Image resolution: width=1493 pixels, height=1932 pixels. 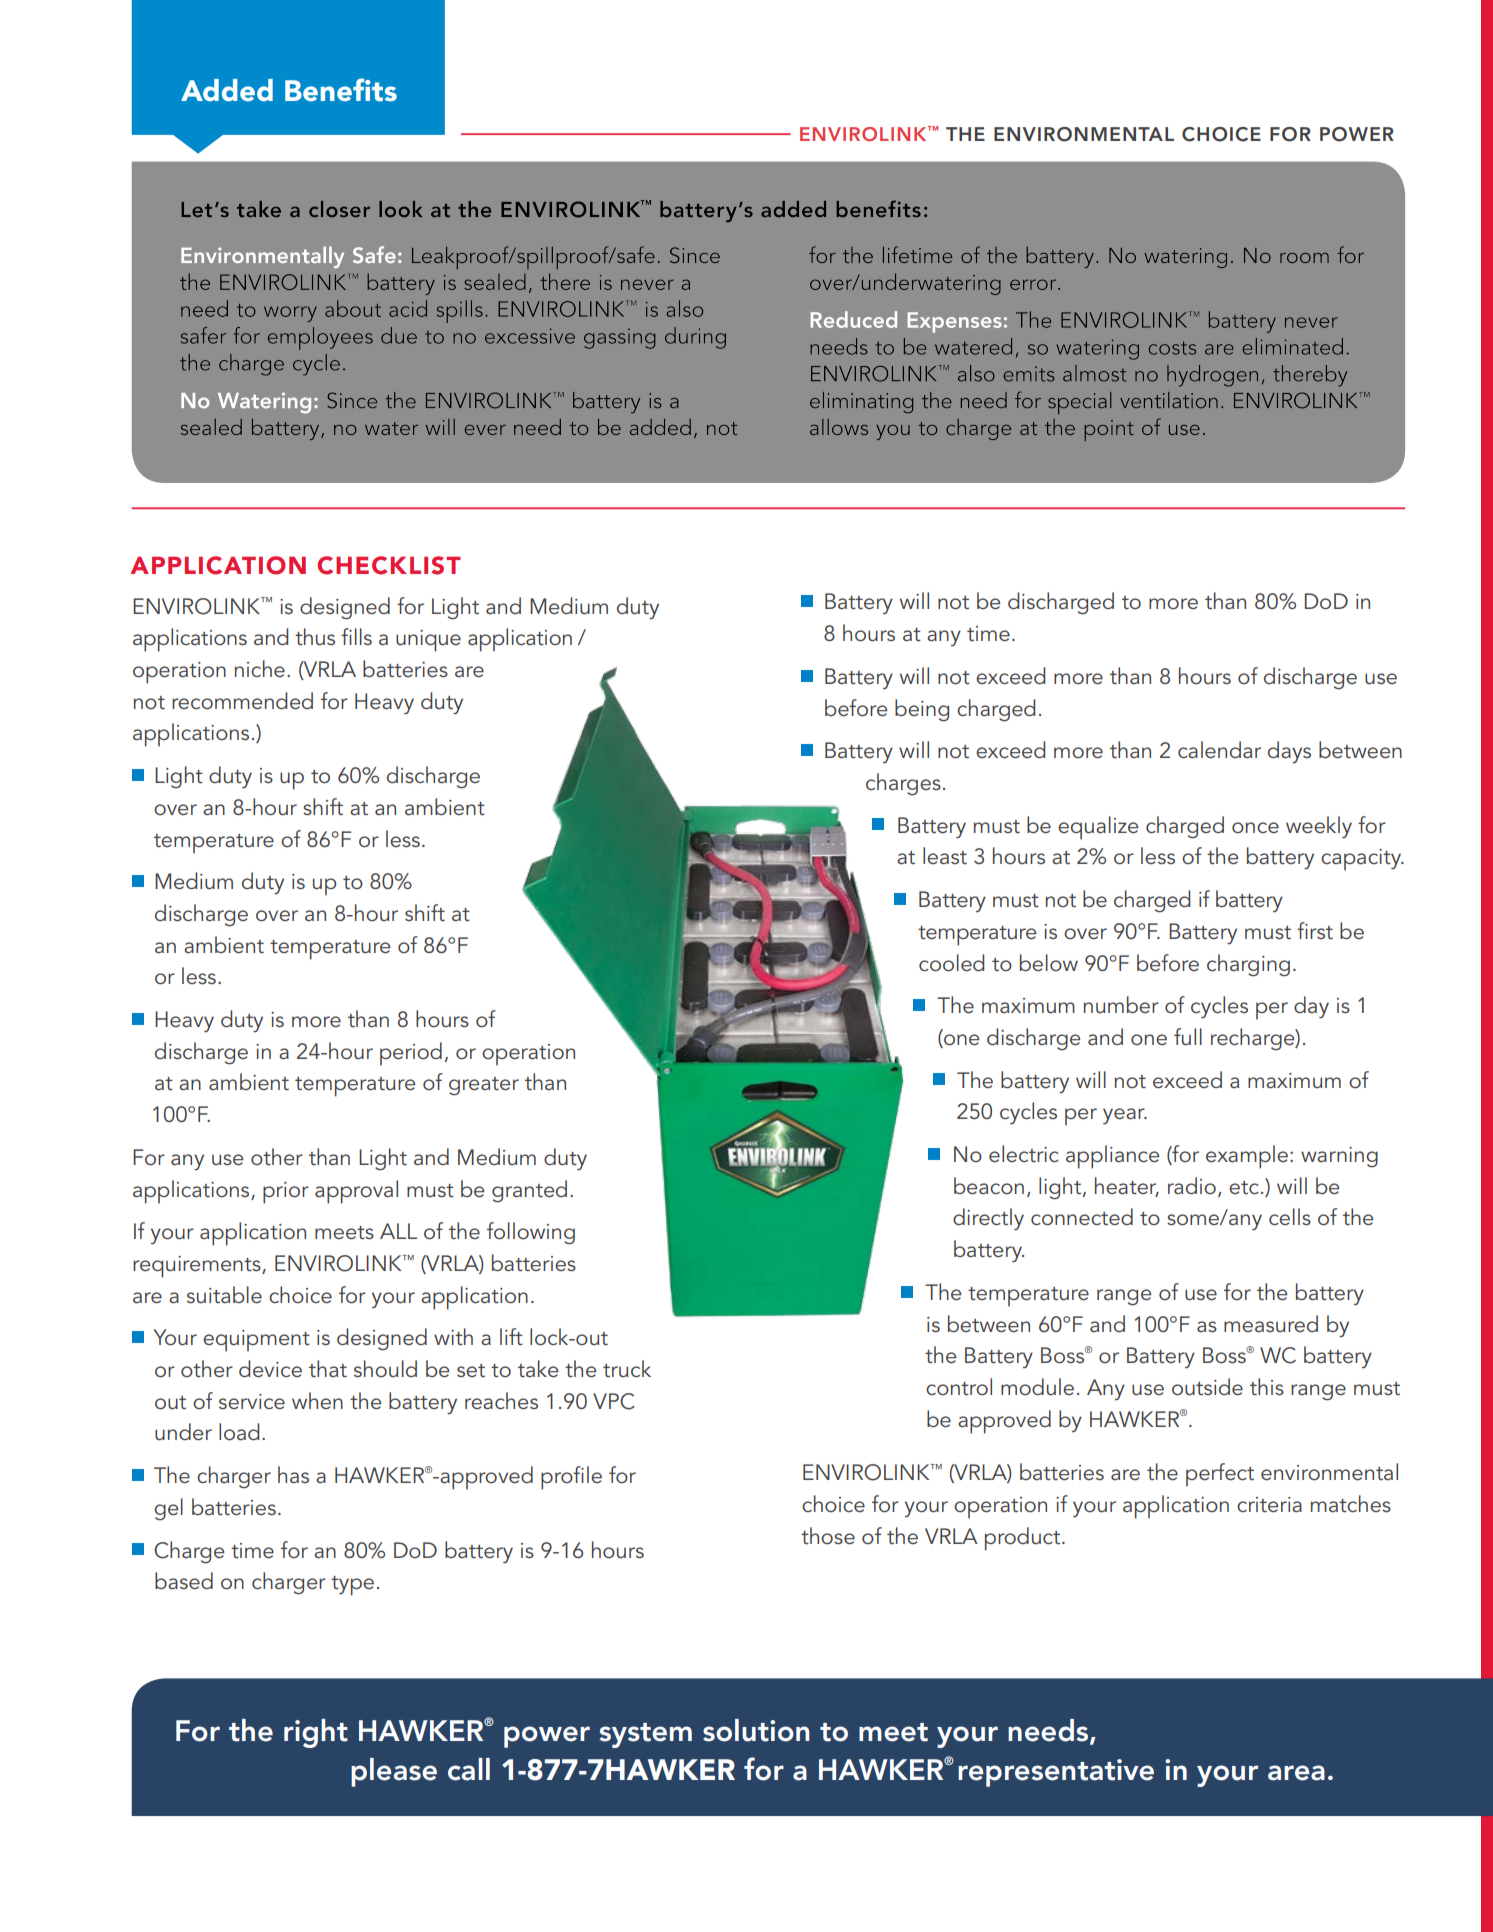 I want to click on cooled, so click(x=951, y=963).
